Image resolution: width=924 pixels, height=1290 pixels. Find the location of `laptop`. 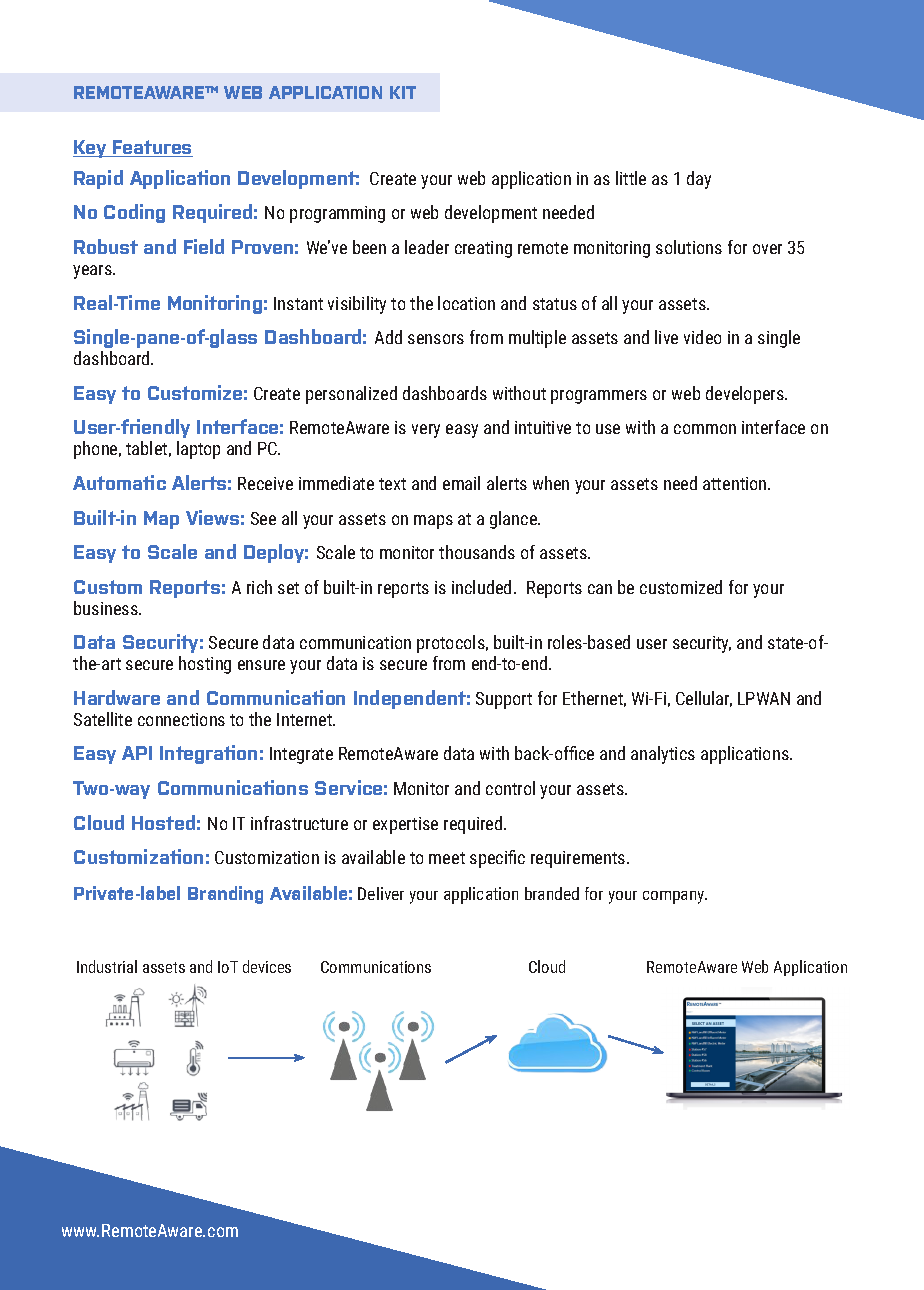

laptop is located at coordinates (198, 450).
